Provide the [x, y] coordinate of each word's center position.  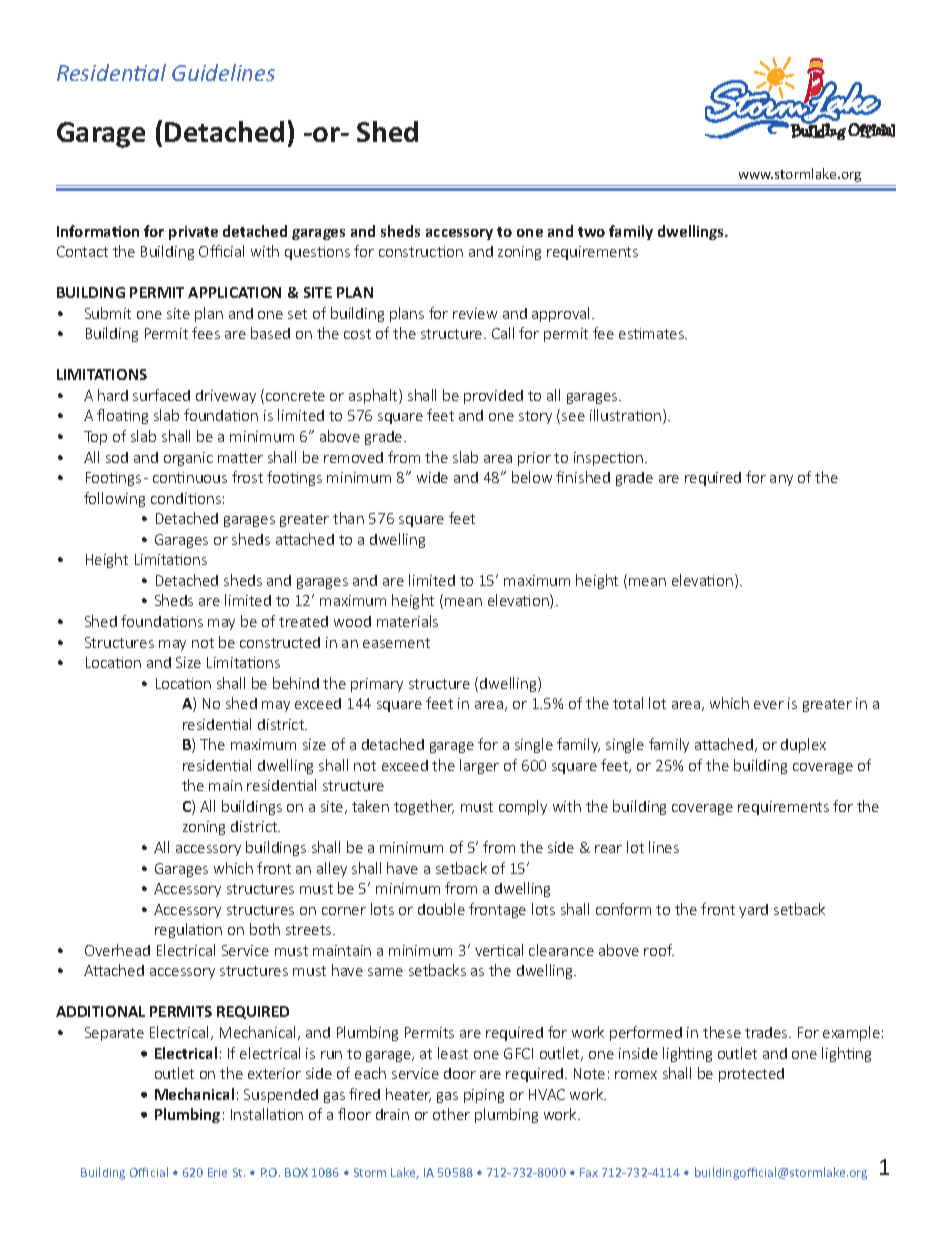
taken [370, 806]
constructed [280, 642]
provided [493, 397]
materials [407, 621]
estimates [653, 333]
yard [753, 911]
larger [479, 766]
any [781, 480]
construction [421, 251]
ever [769, 705]
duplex [803, 745]
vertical [499, 950]
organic [188, 459]
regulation [188, 930]
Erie [217, 1172]
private [193, 233]
